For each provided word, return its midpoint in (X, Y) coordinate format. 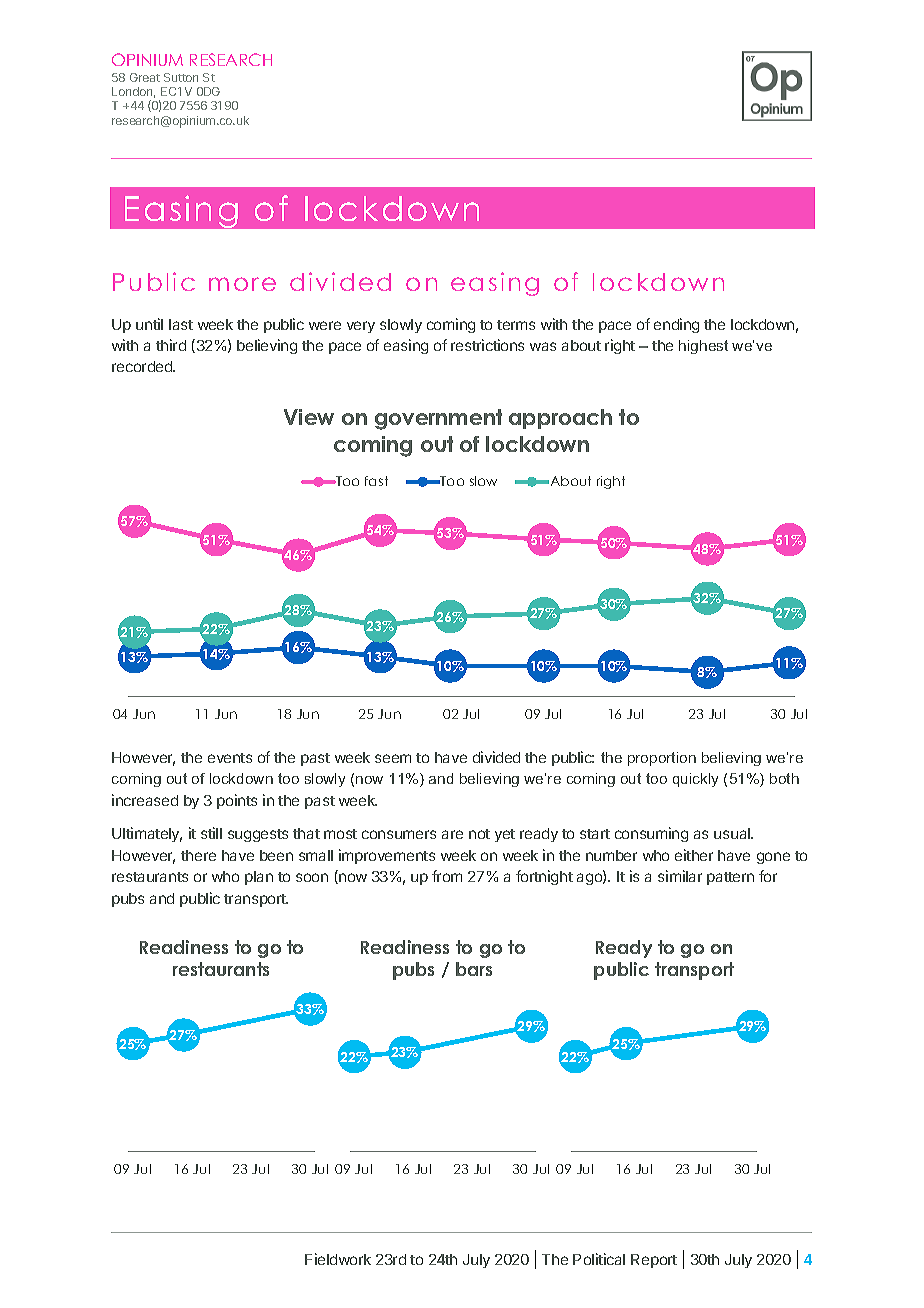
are (452, 834)
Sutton (181, 77)
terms (516, 325)
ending (676, 325)
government (438, 419)
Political (599, 1259)
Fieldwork (338, 1259)
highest (703, 347)
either (694, 855)
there (198, 855)
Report (654, 1261)
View (309, 417)
